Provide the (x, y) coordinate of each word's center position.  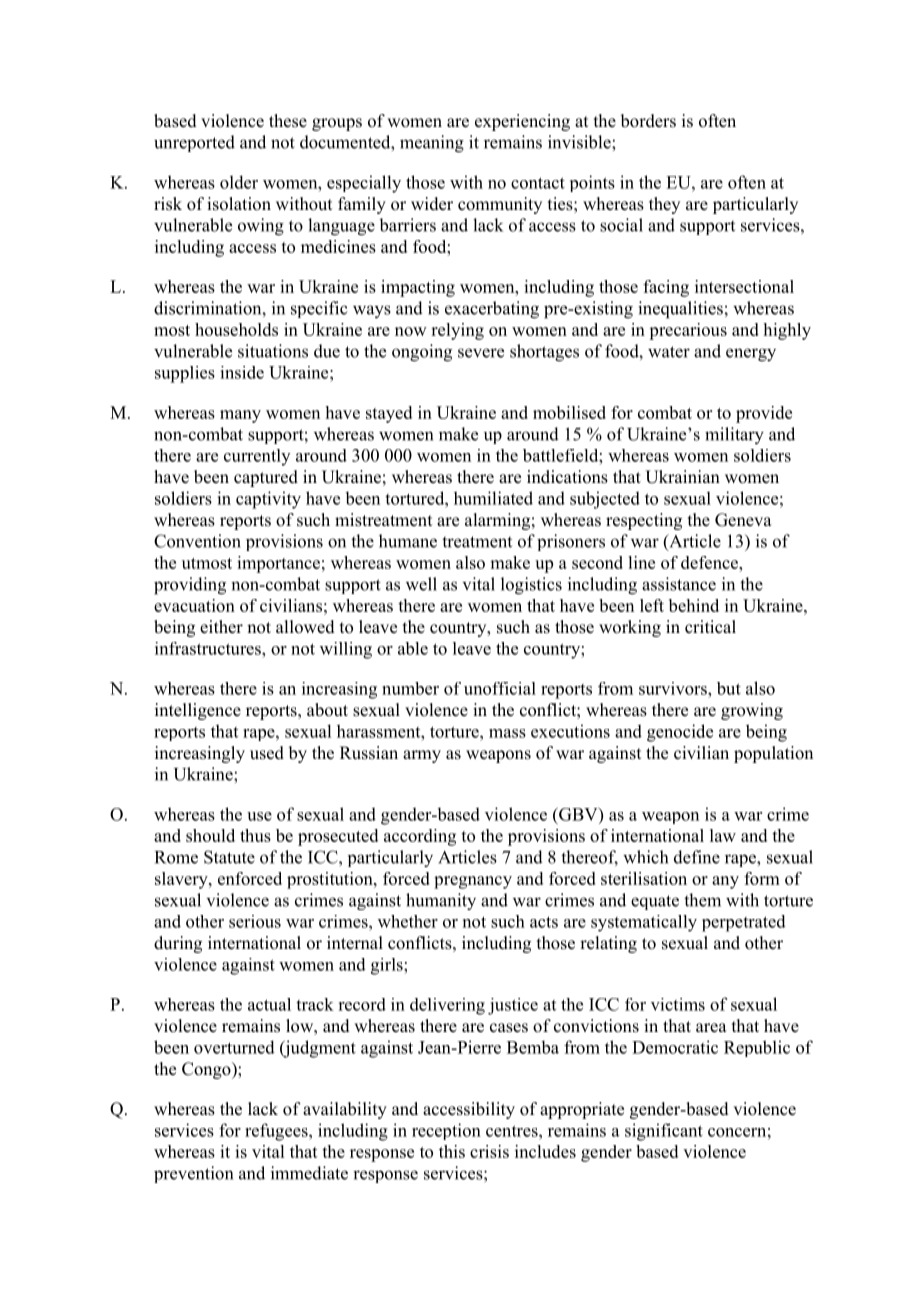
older (239, 182)
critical (710, 627)
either (221, 627)
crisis (489, 1151)
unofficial (500, 688)
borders (648, 121)
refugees (277, 1132)
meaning (432, 144)
